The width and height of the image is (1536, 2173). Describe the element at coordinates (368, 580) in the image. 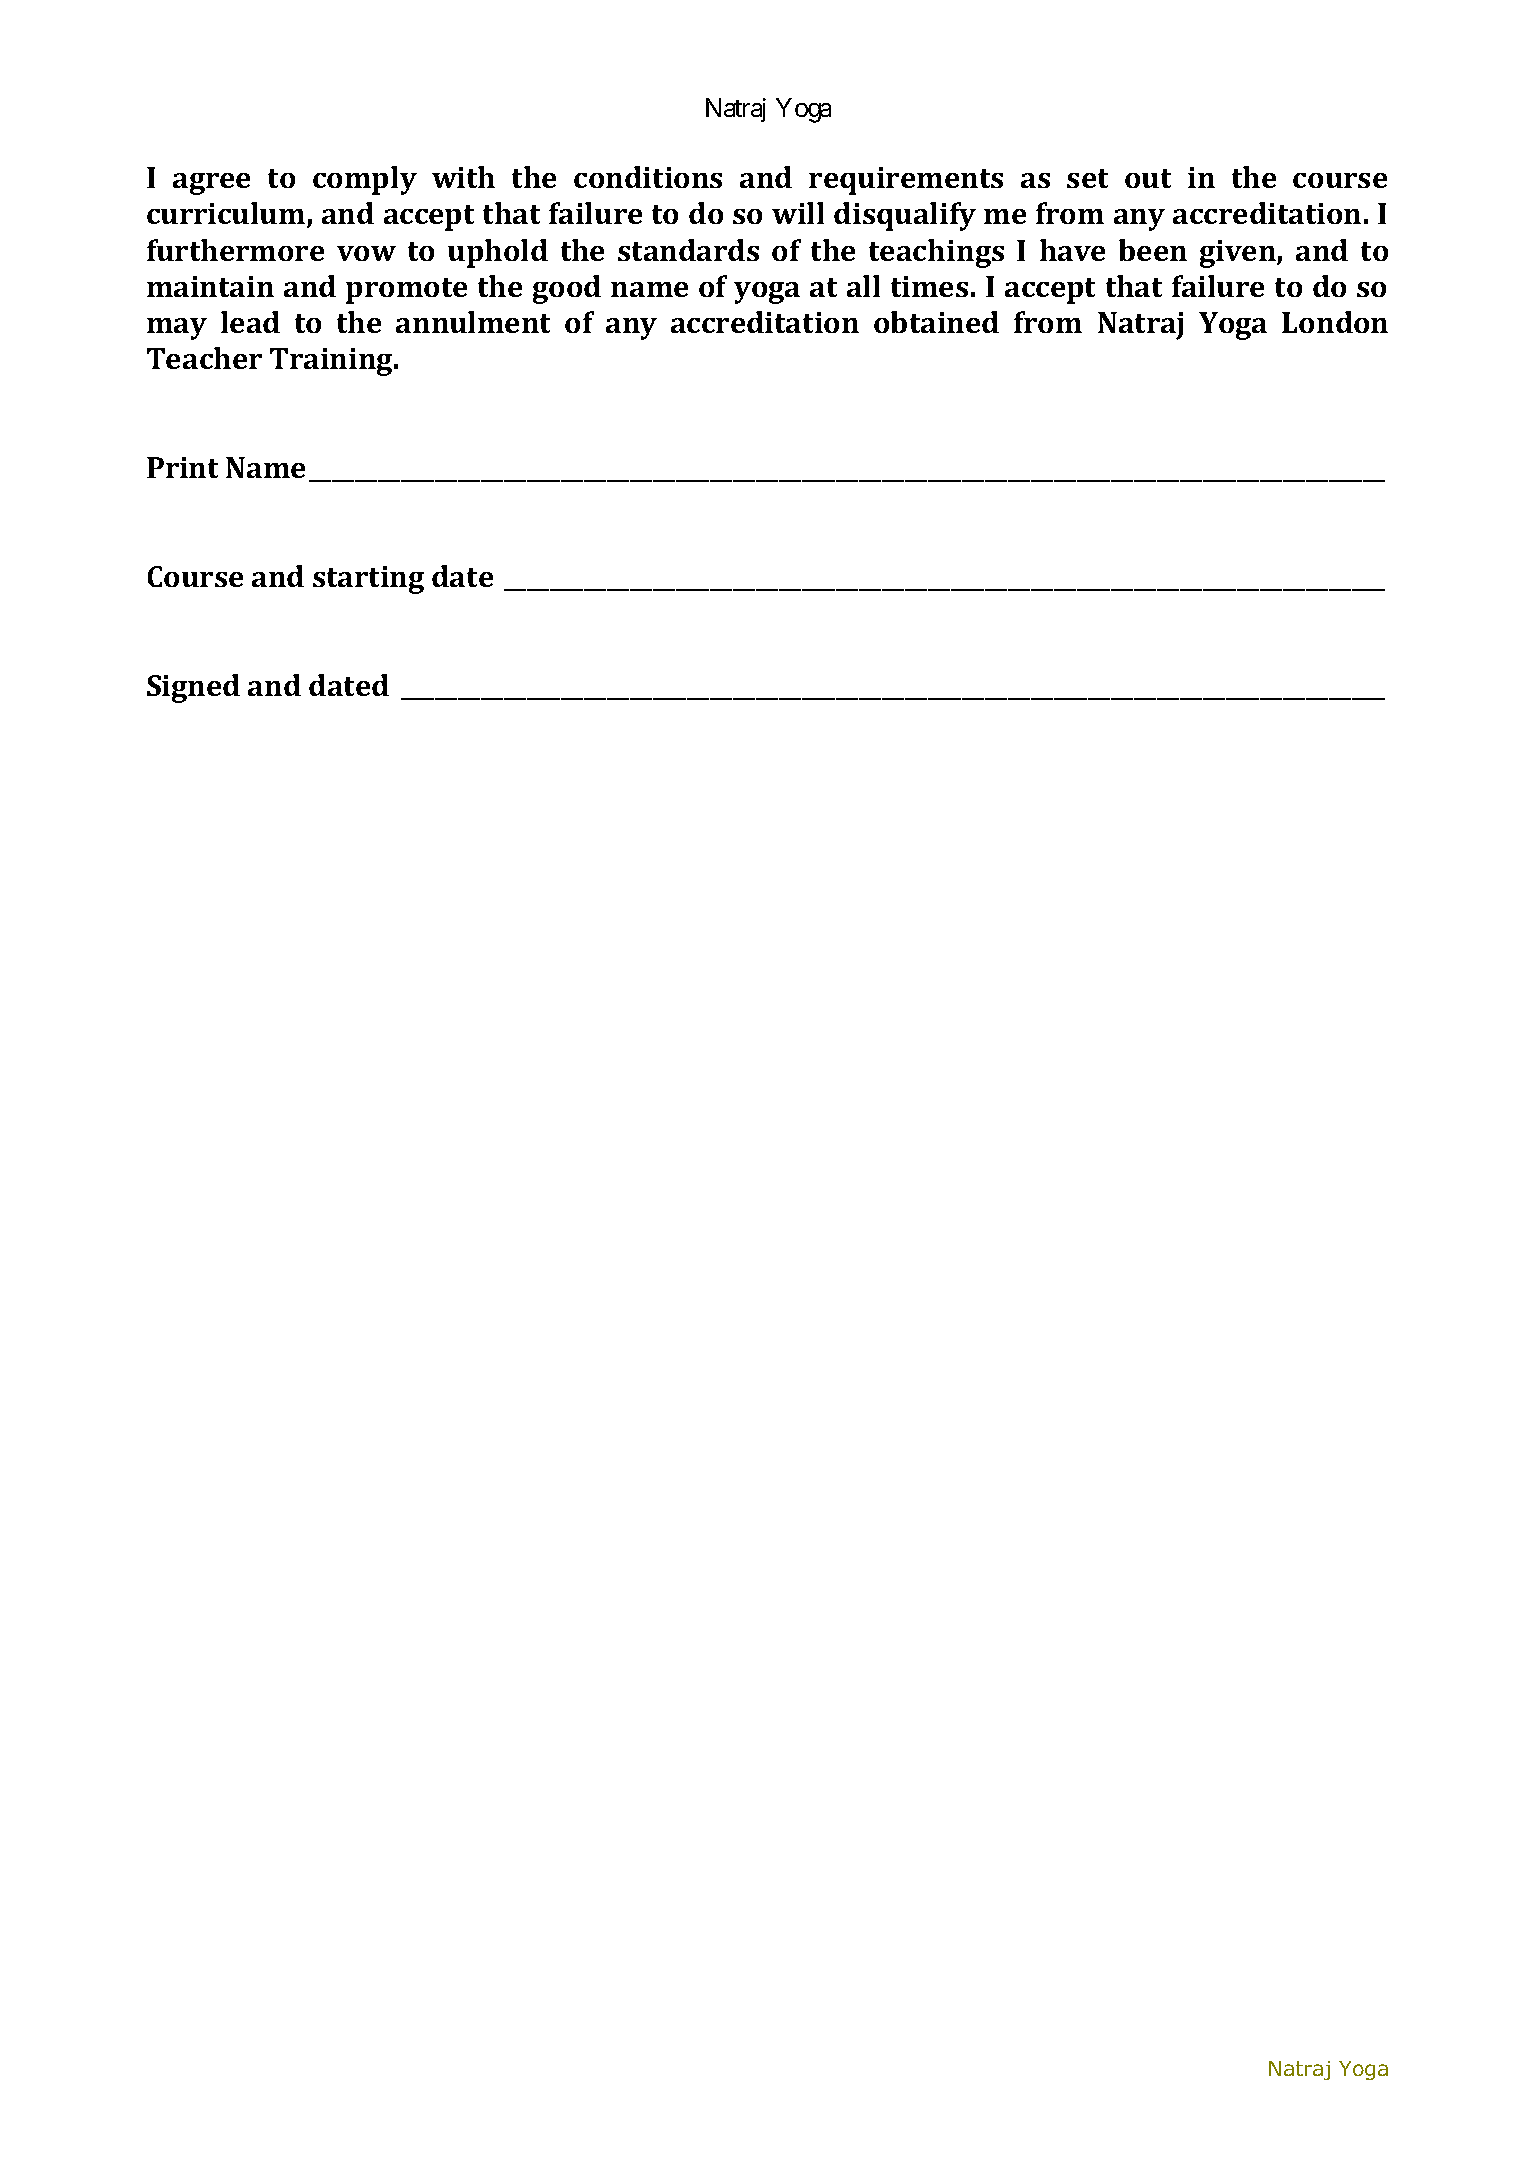

I see `starting` at that location.
